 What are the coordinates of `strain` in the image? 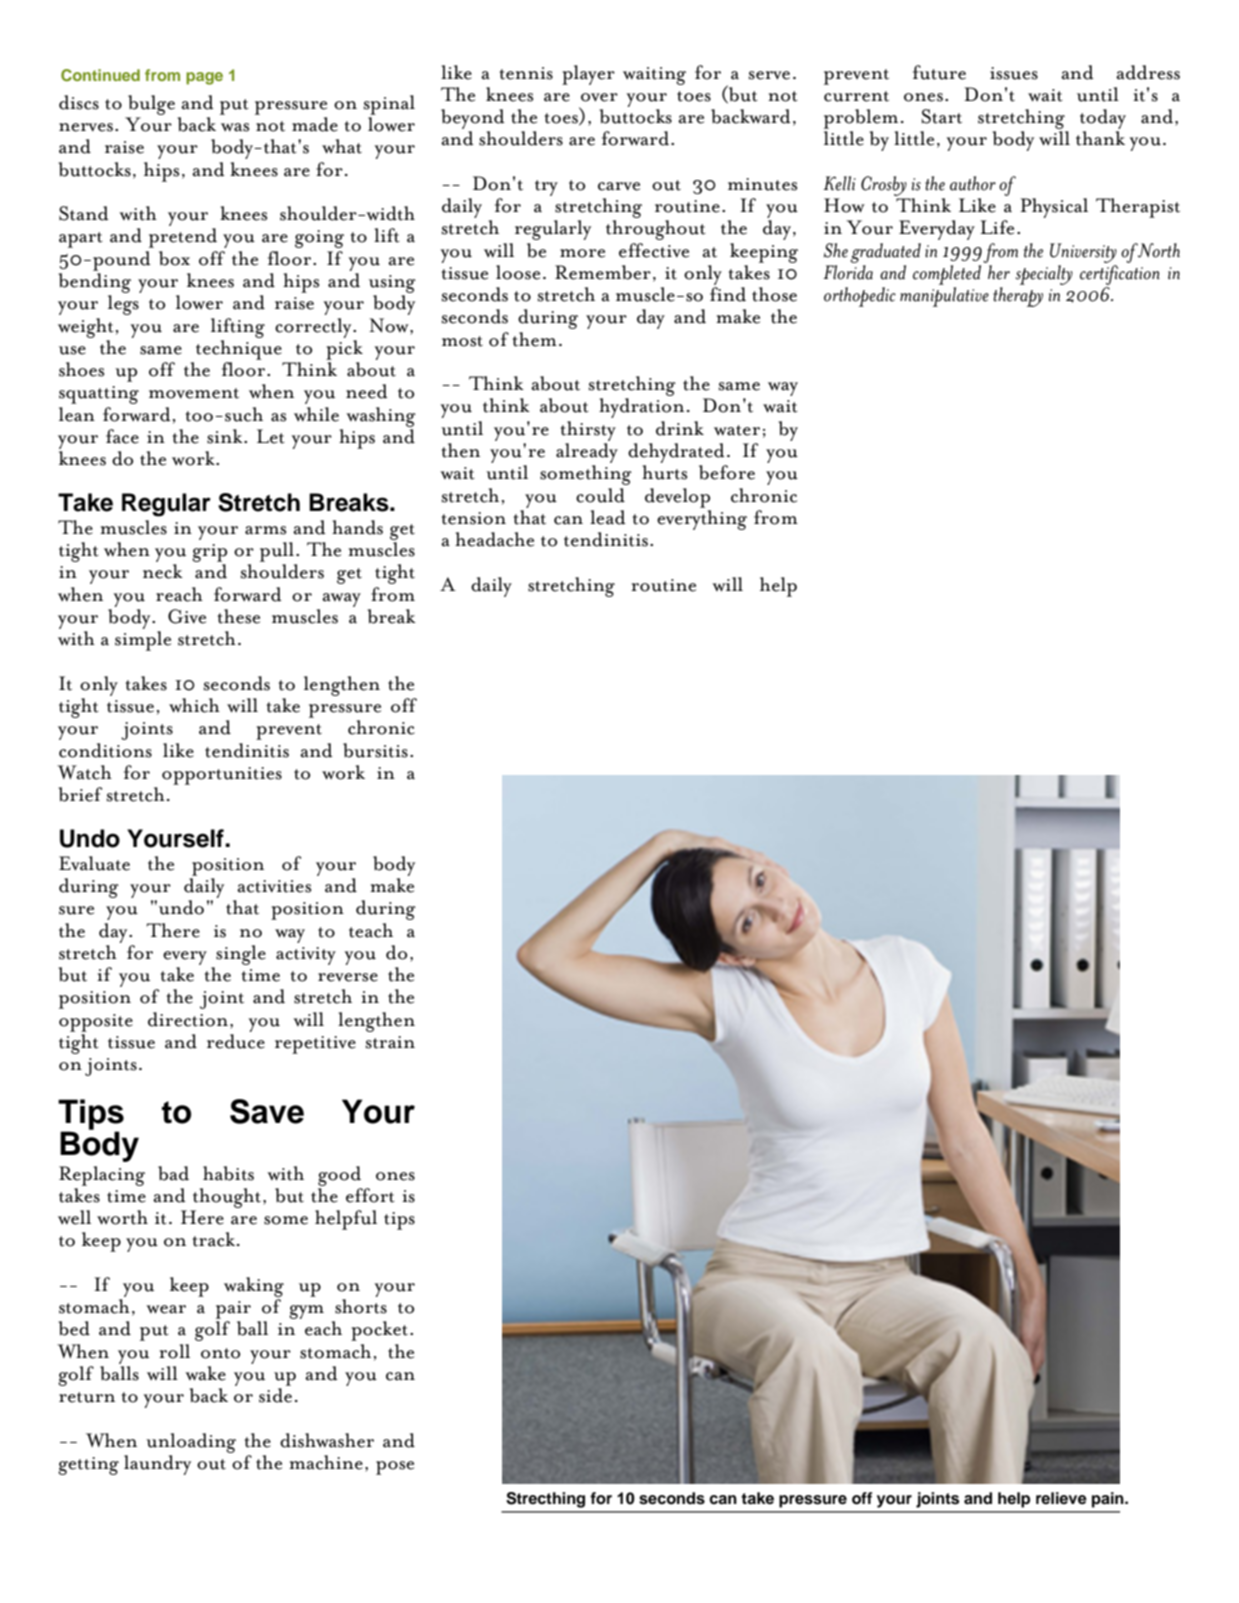 It's located at (390, 1042).
